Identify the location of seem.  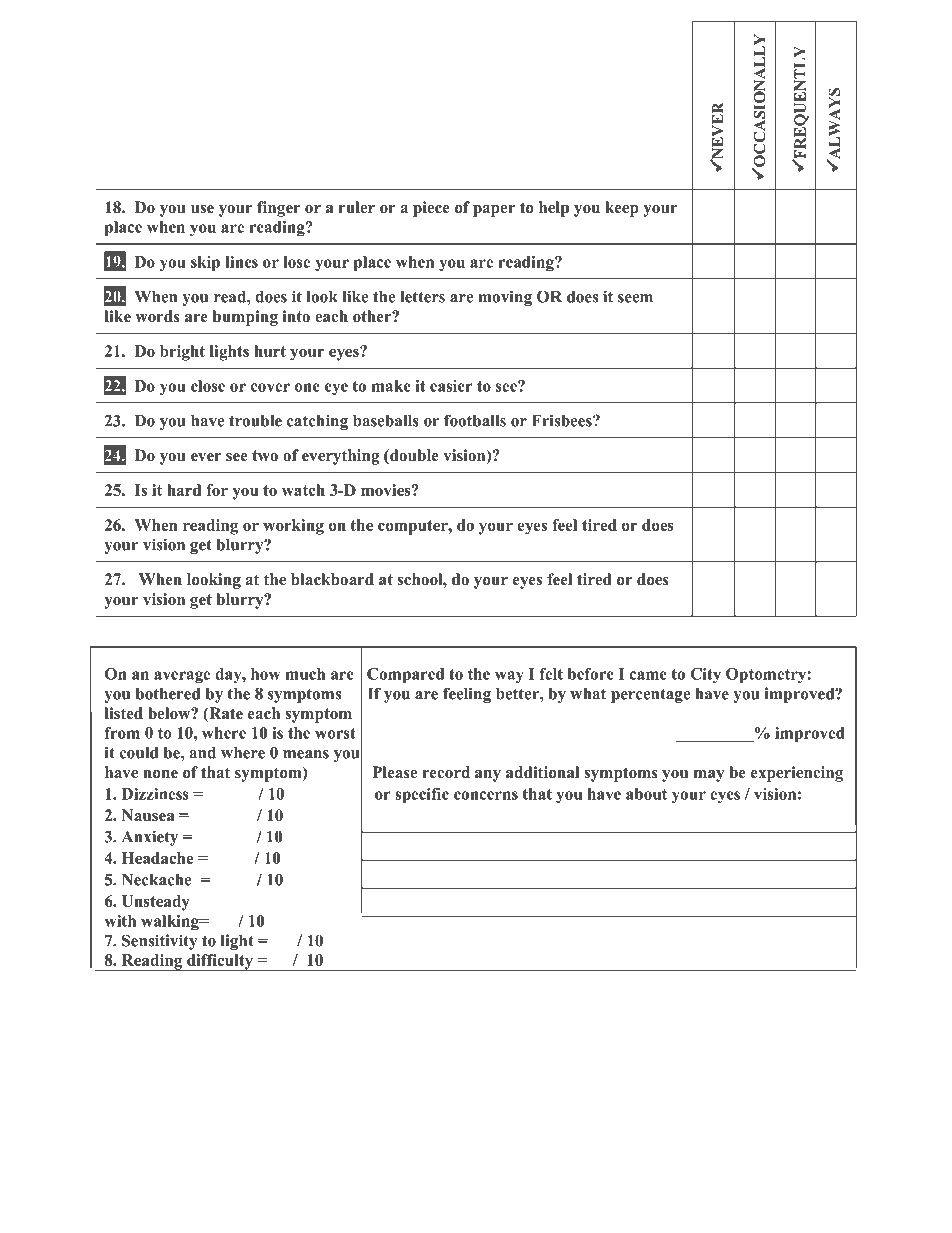
(635, 298).
